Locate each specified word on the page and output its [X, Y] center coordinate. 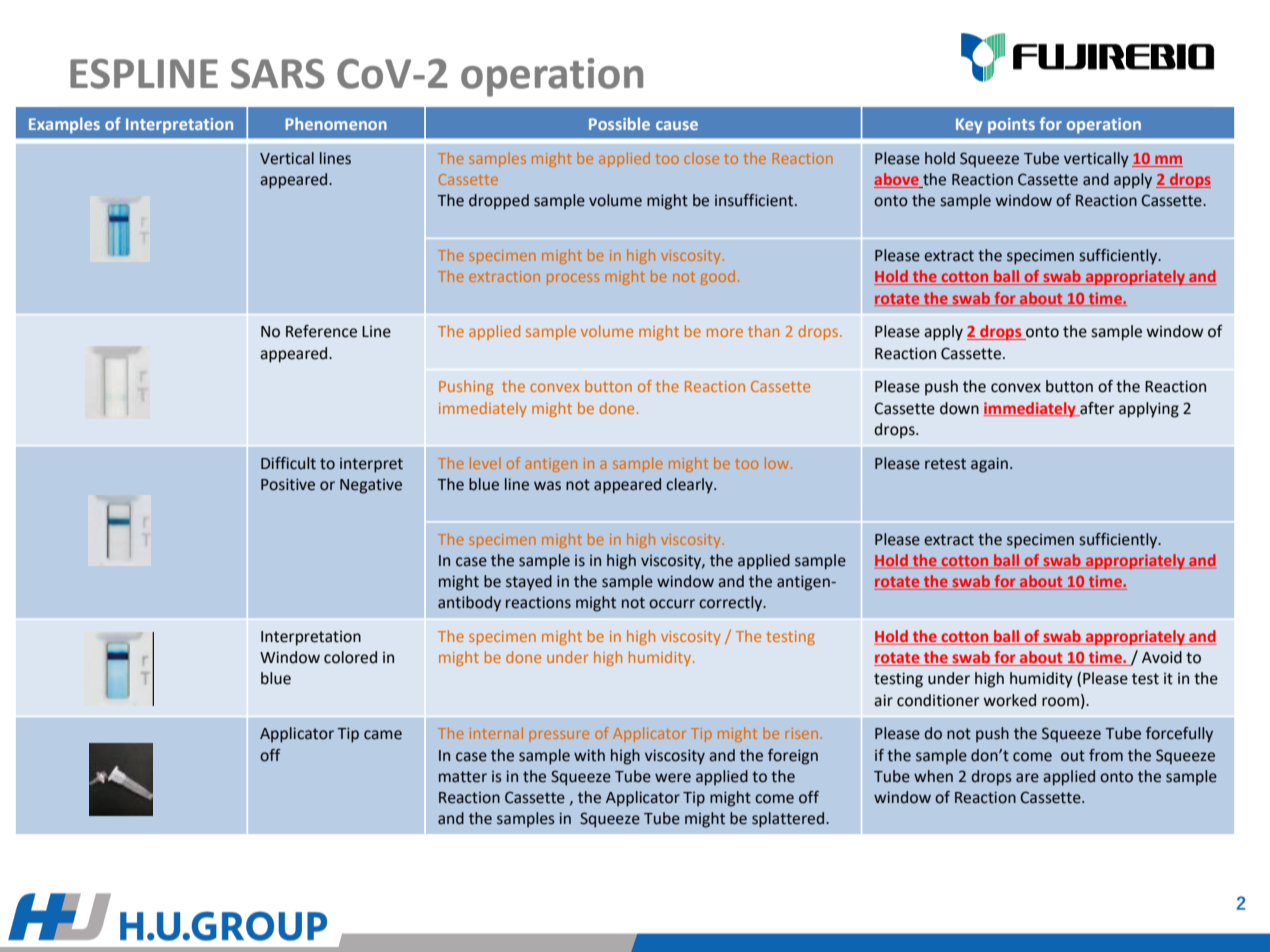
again [989, 465]
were [673, 778]
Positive [288, 484]
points [1011, 126]
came [383, 735]
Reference [321, 331]
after [1096, 409]
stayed [529, 583]
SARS [277, 74]
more [725, 332]
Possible [619, 123]
